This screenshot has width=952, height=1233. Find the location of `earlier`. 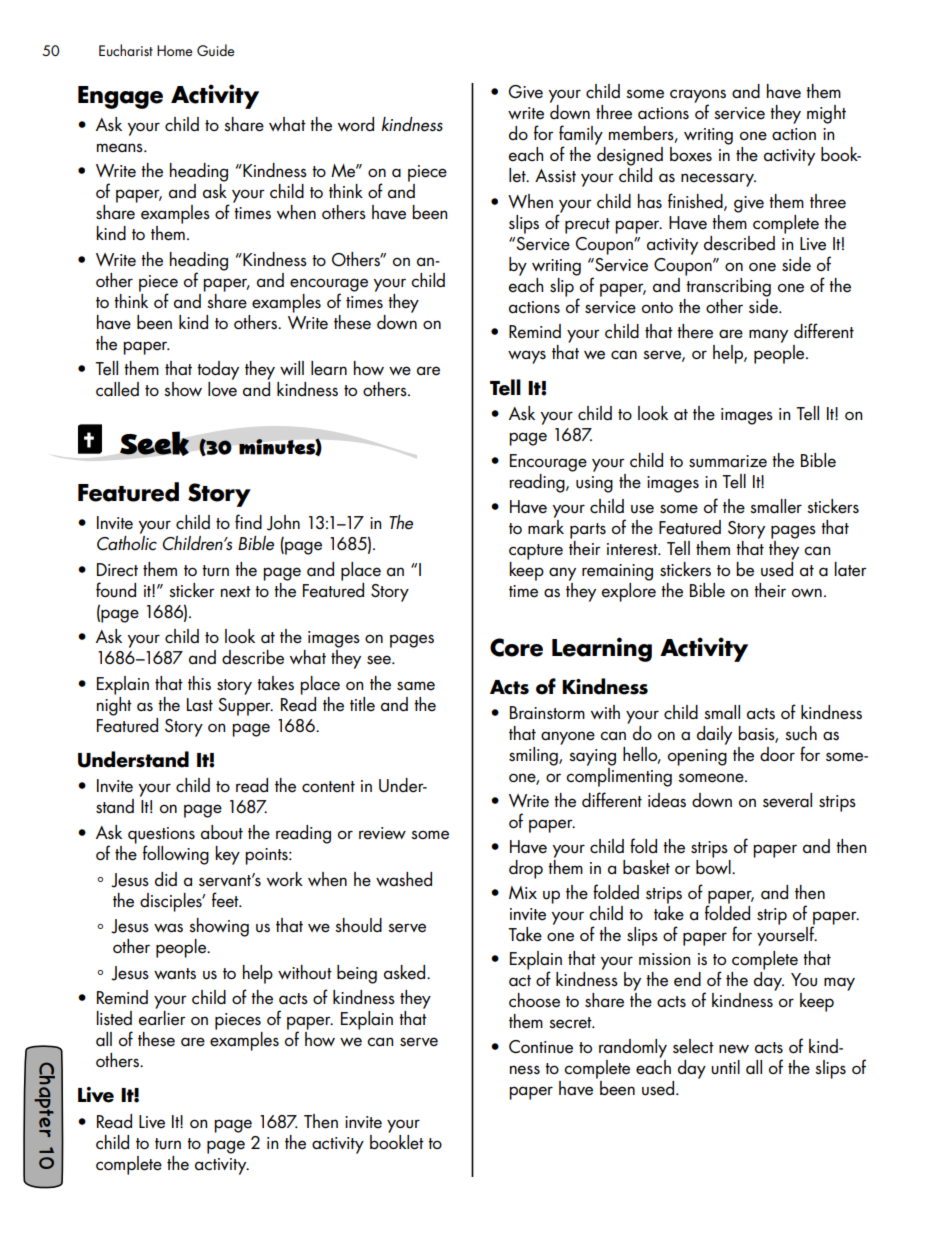

earlier is located at coordinates (162, 1017).
